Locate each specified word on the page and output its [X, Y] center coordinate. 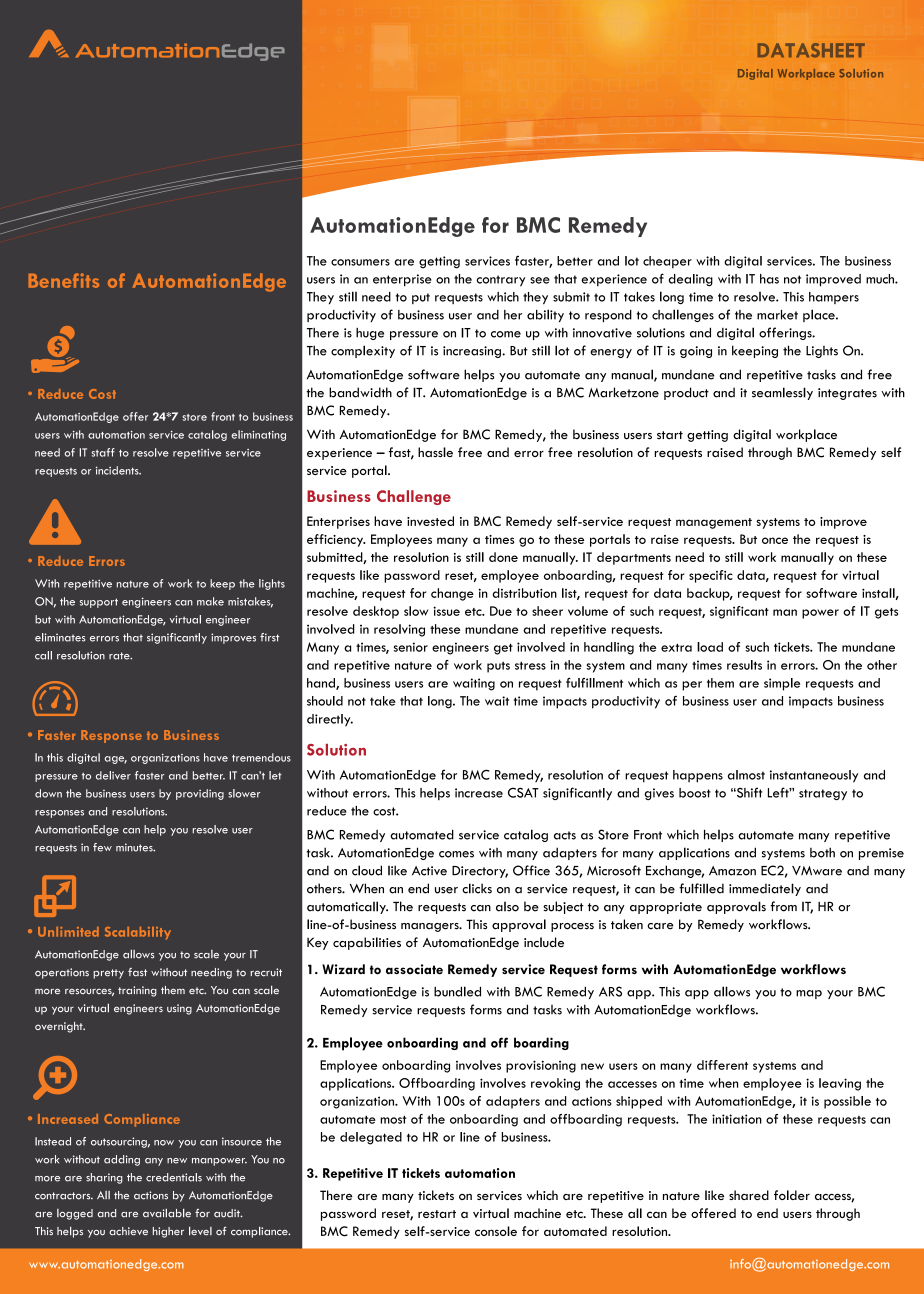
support [99, 603]
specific [711, 576]
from [783, 906]
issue [446, 611]
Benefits [64, 280]
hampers [834, 298]
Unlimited [68, 932]
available [167, 1213]
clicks [477, 888]
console [496, 1231]
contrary [500, 281]
